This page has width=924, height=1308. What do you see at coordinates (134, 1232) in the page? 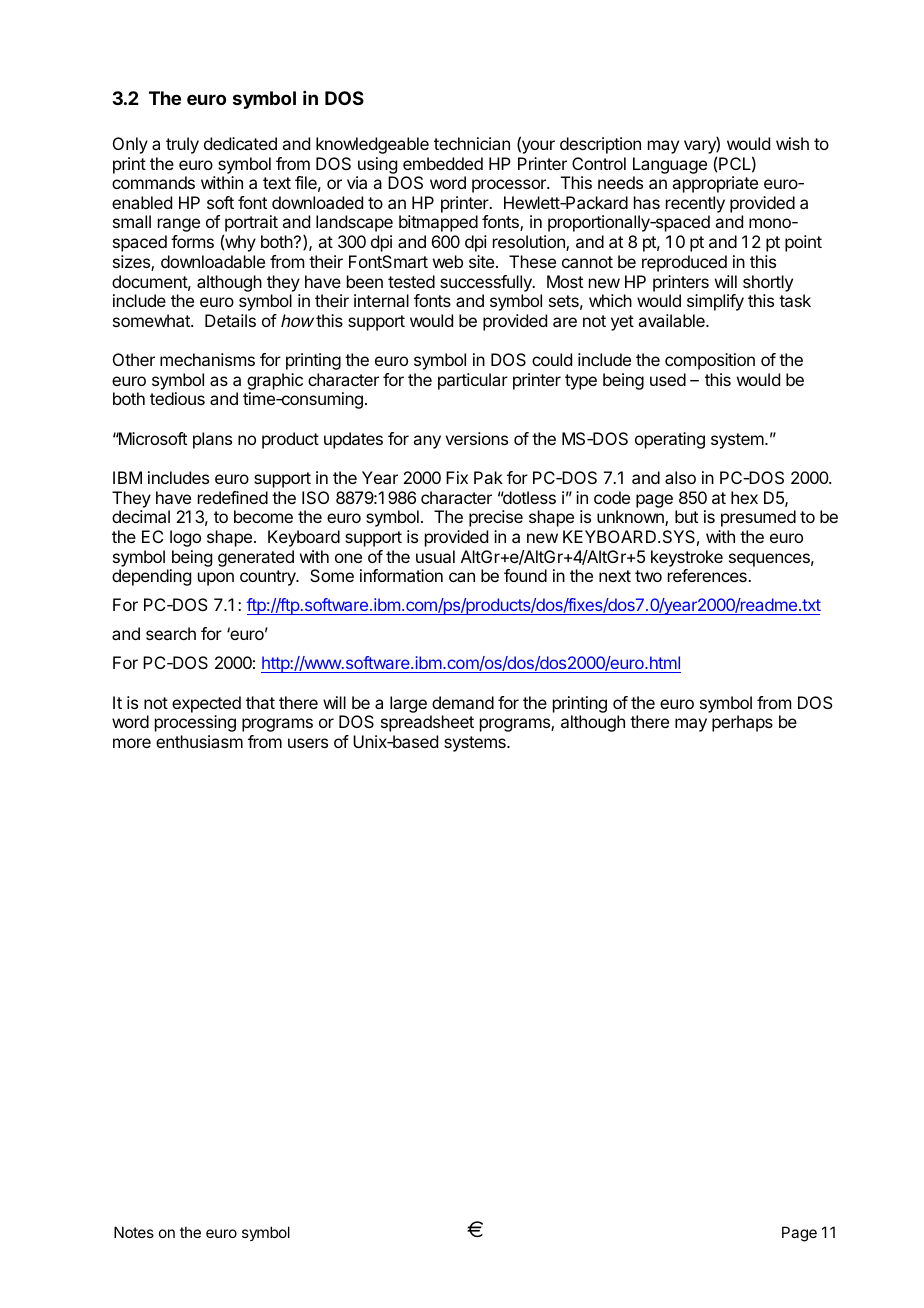
I see `Notes` at bounding box center [134, 1232].
